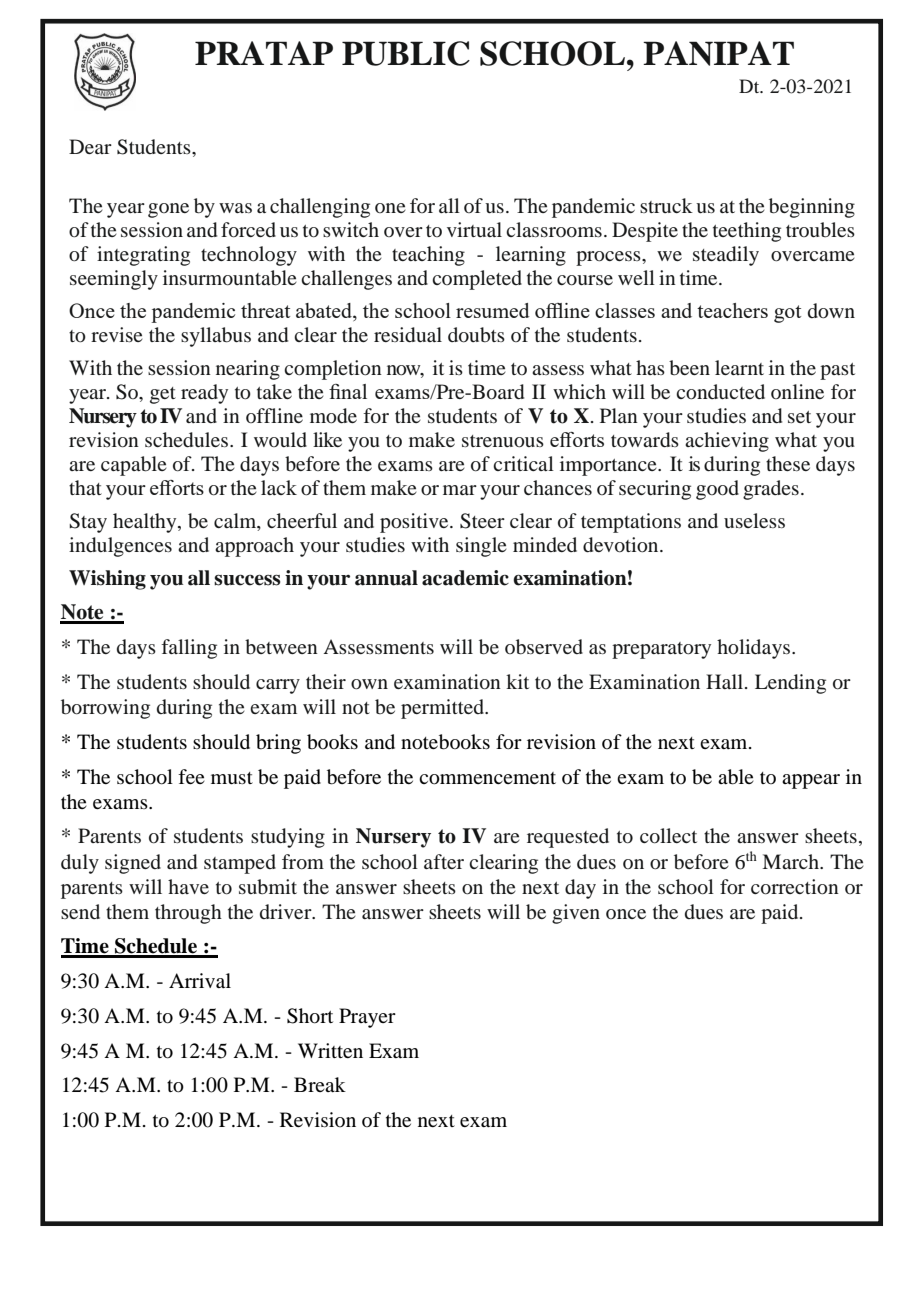 The height and width of the screenshot is (1308, 924). I want to click on get, so click(163, 395).
